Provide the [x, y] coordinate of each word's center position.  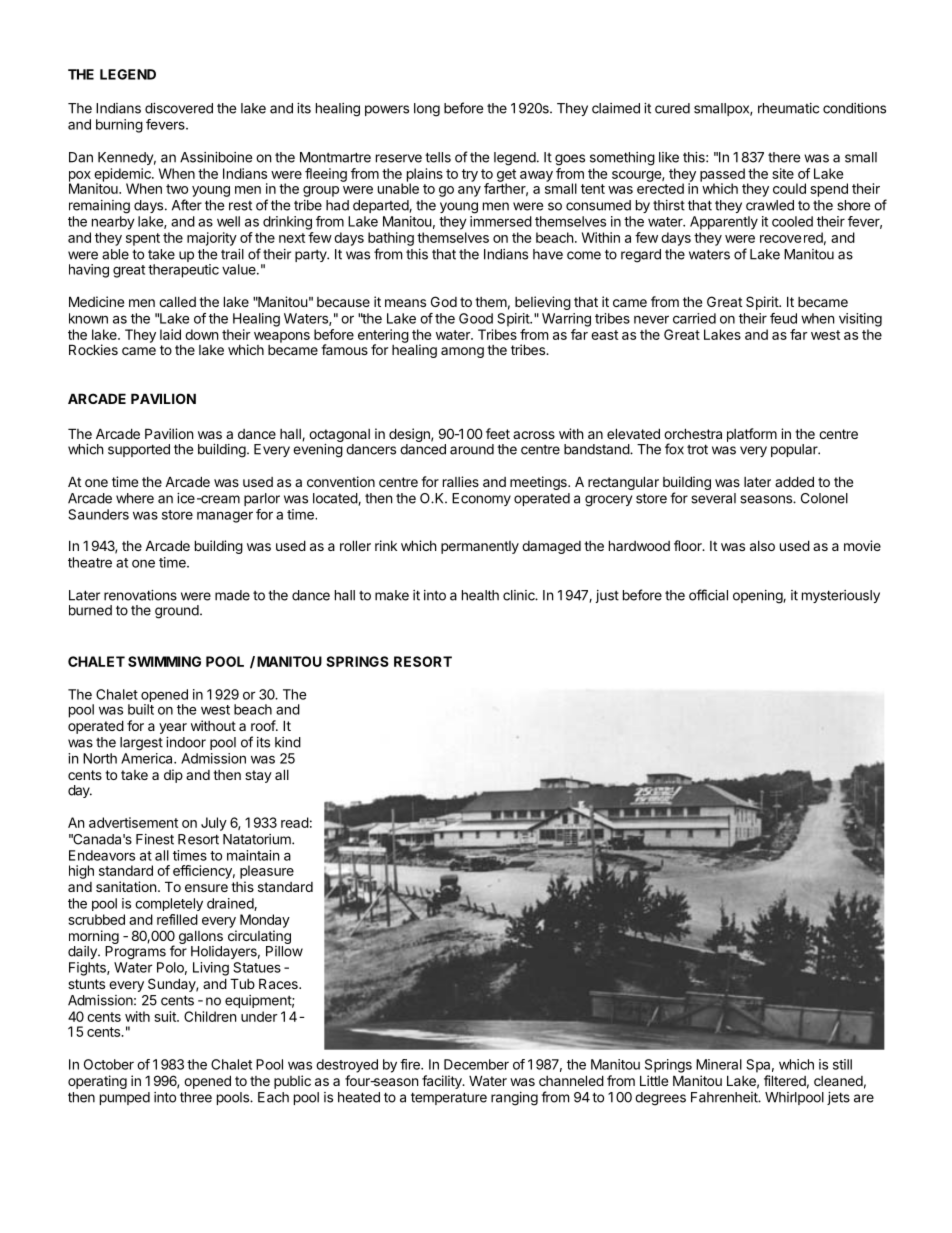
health [480, 595]
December [476, 1064]
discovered [179, 108]
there [784, 157]
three [196, 1097]
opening [758, 597]
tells [438, 157]
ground [177, 612]
